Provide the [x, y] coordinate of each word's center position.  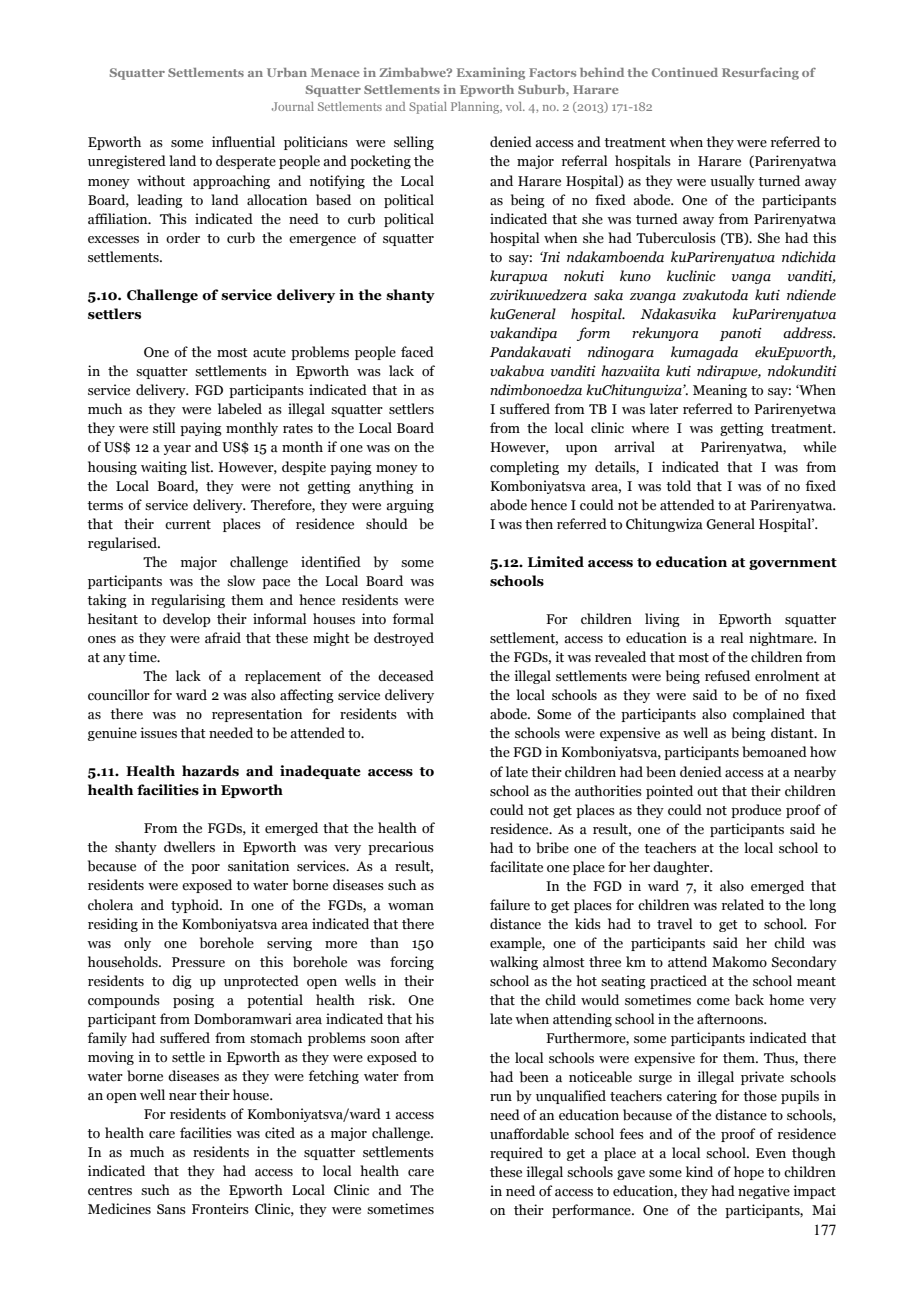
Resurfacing [760, 73]
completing [524, 468]
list [201, 467]
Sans [171, 1209]
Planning [476, 108]
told [678, 486]
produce [756, 811]
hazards [210, 771]
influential [243, 142]
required [516, 1154]
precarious [401, 848]
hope [749, 1173]
